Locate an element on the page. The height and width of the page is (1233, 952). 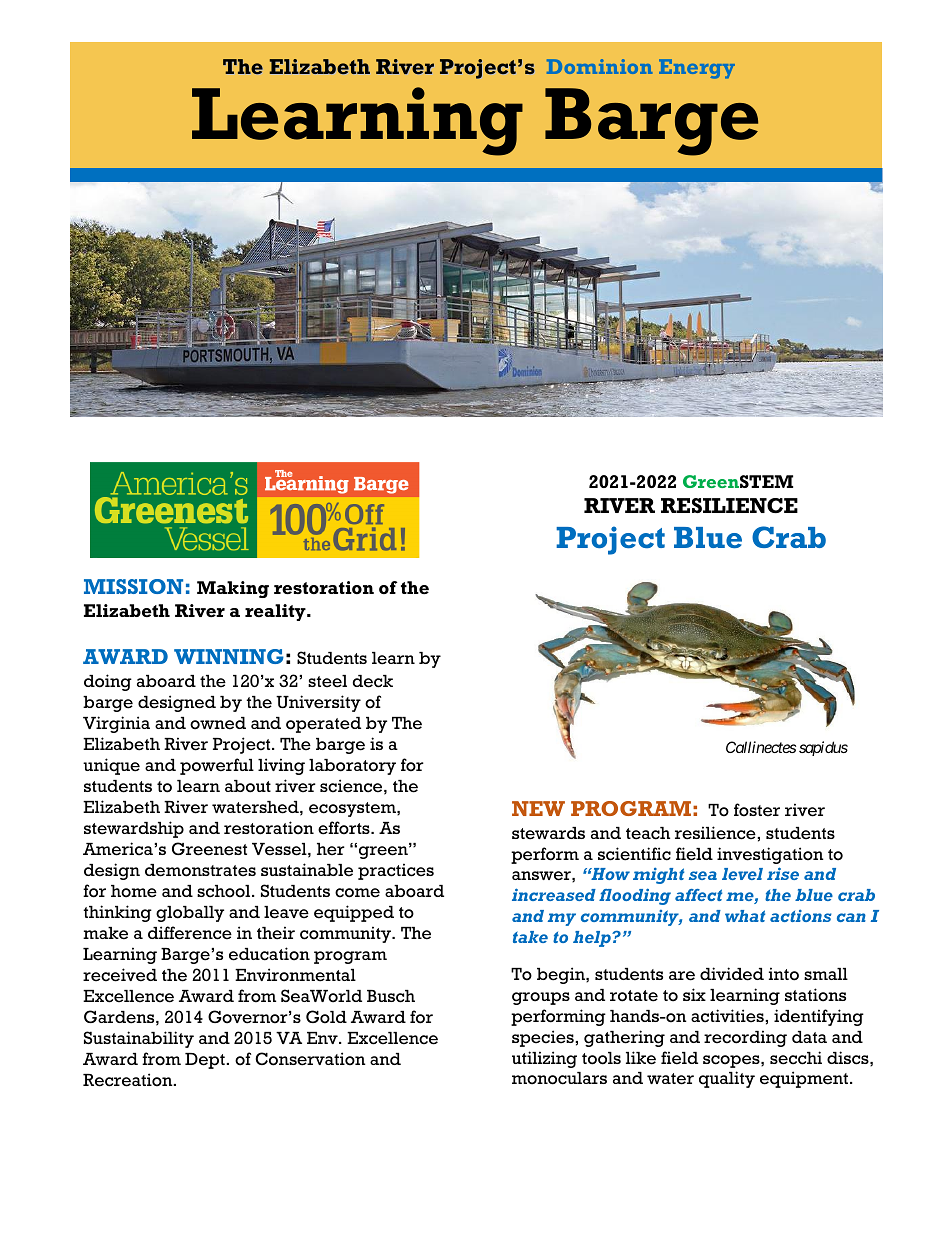
foster is located at coordinates (757, 810).
